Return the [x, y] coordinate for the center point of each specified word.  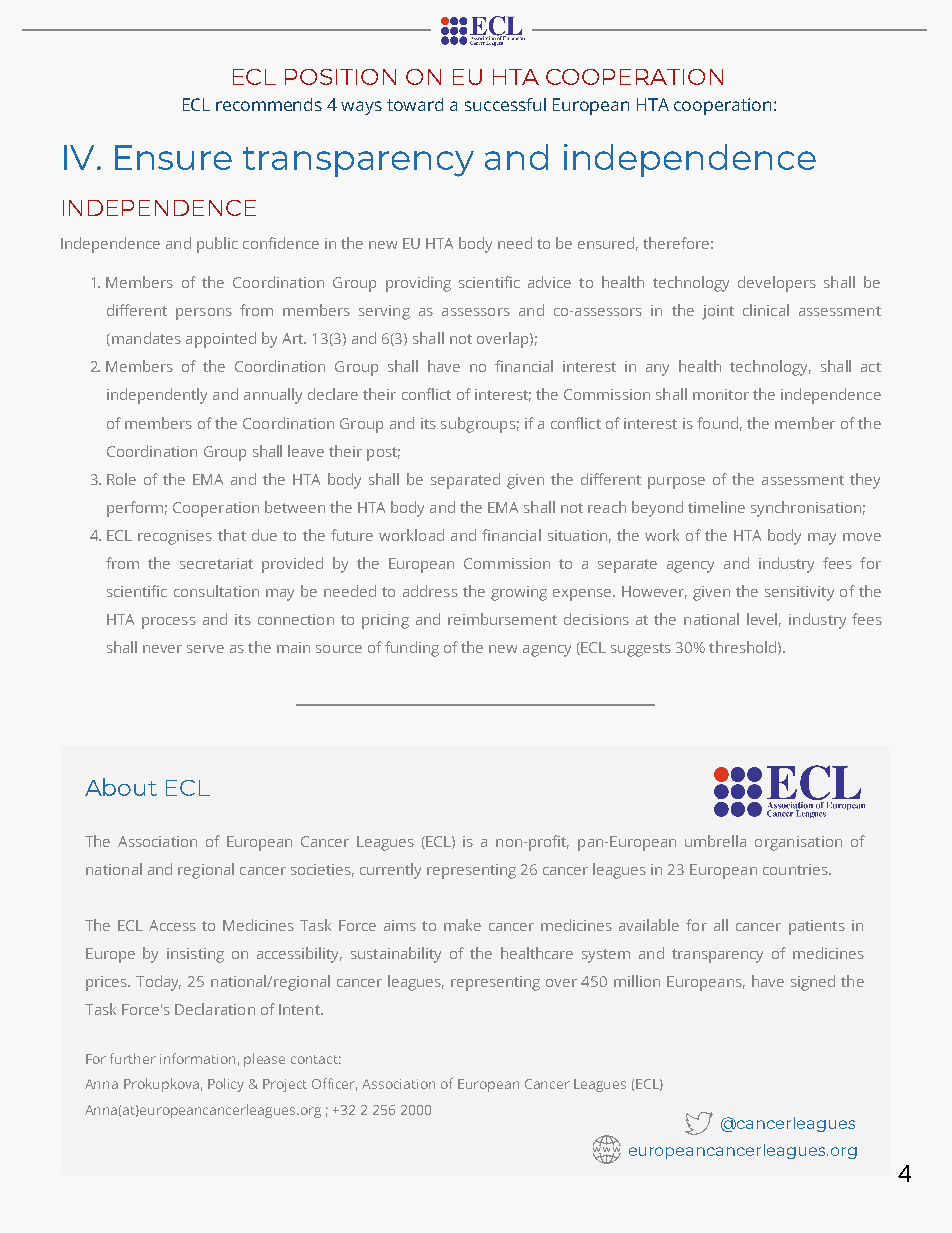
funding [412, 649]
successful [505, 104]
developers [777, 284]
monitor [721, 394]
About [121, 787]
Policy [226, 1085]
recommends [269, 104]
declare [333, 394]
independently [157, 396]
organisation [798, 843]
